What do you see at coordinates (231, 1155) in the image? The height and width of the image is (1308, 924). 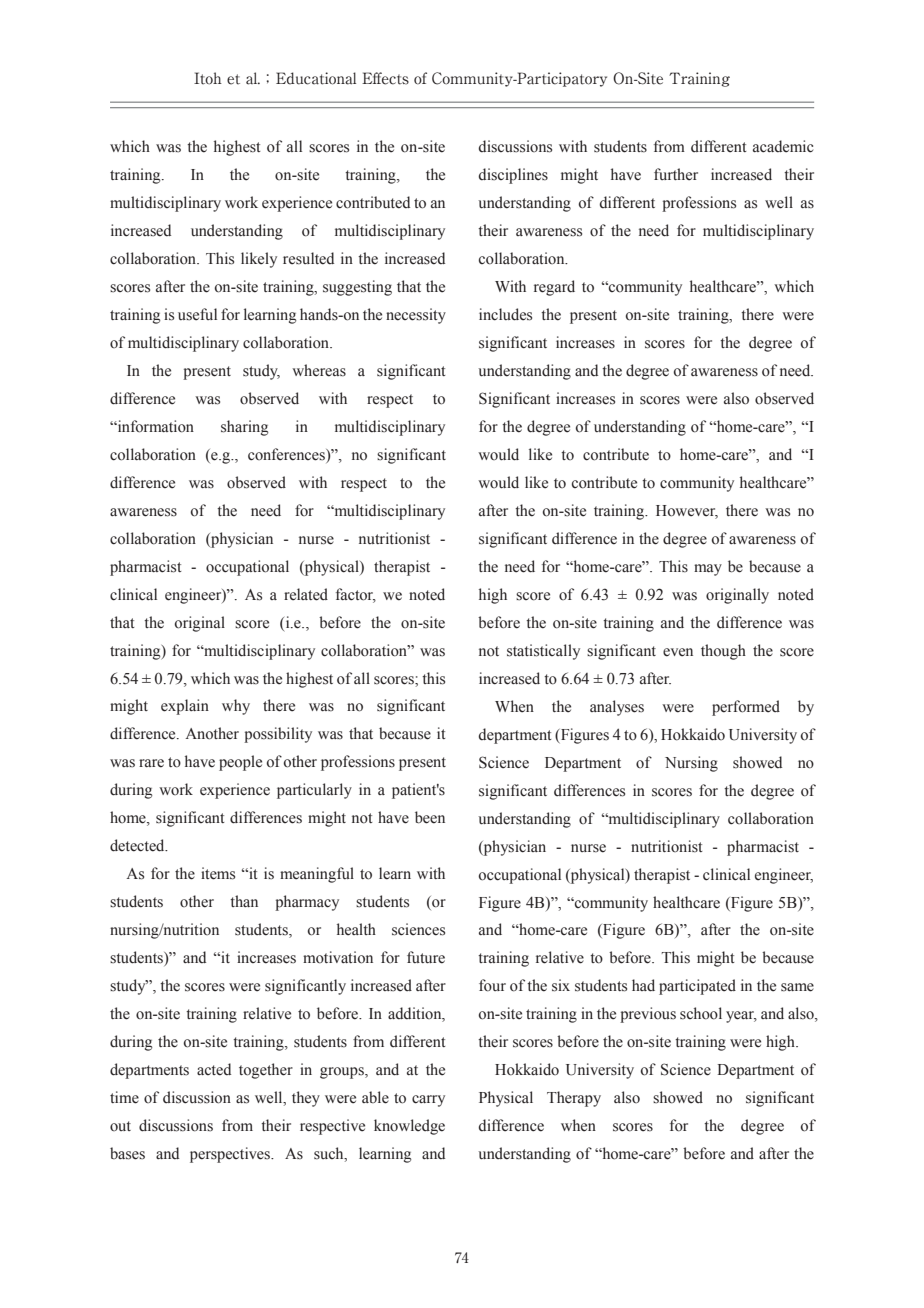 I see `perspectives` at bounding box center [231, 1155].
